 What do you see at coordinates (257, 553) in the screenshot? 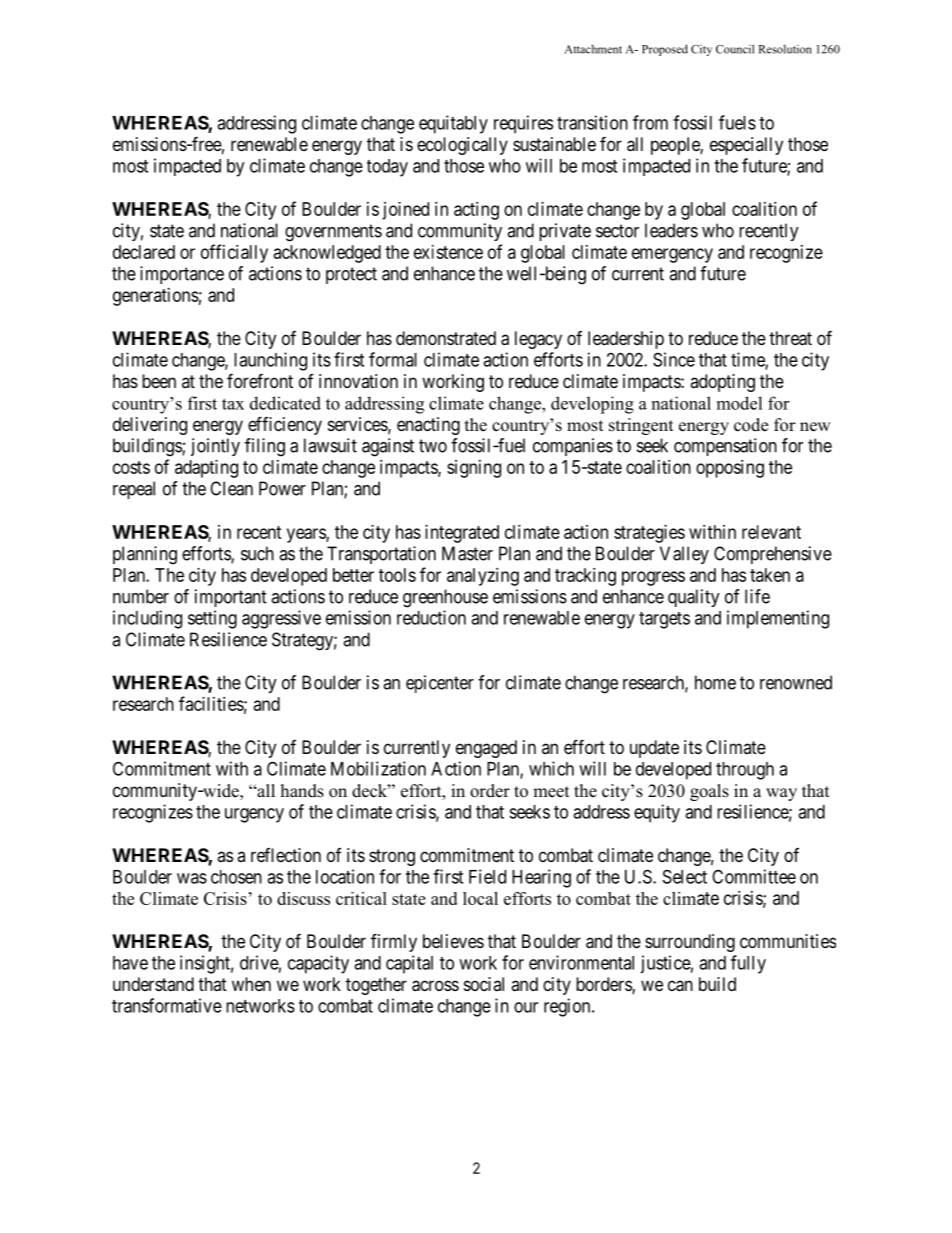
I see `such` at bounding box center [257, 553].
